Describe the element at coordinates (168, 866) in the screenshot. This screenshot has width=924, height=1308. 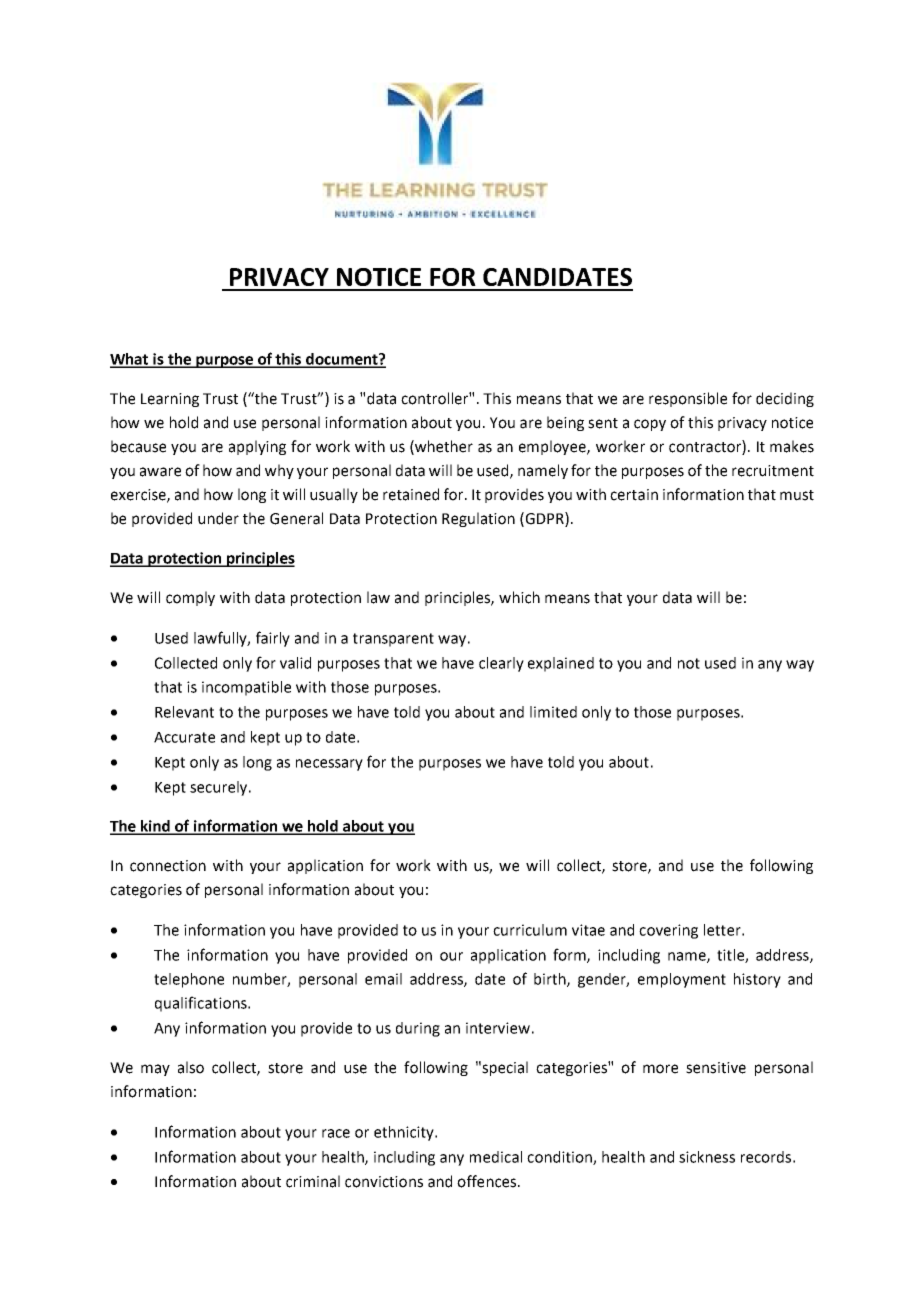
I see `connection` at that location.
